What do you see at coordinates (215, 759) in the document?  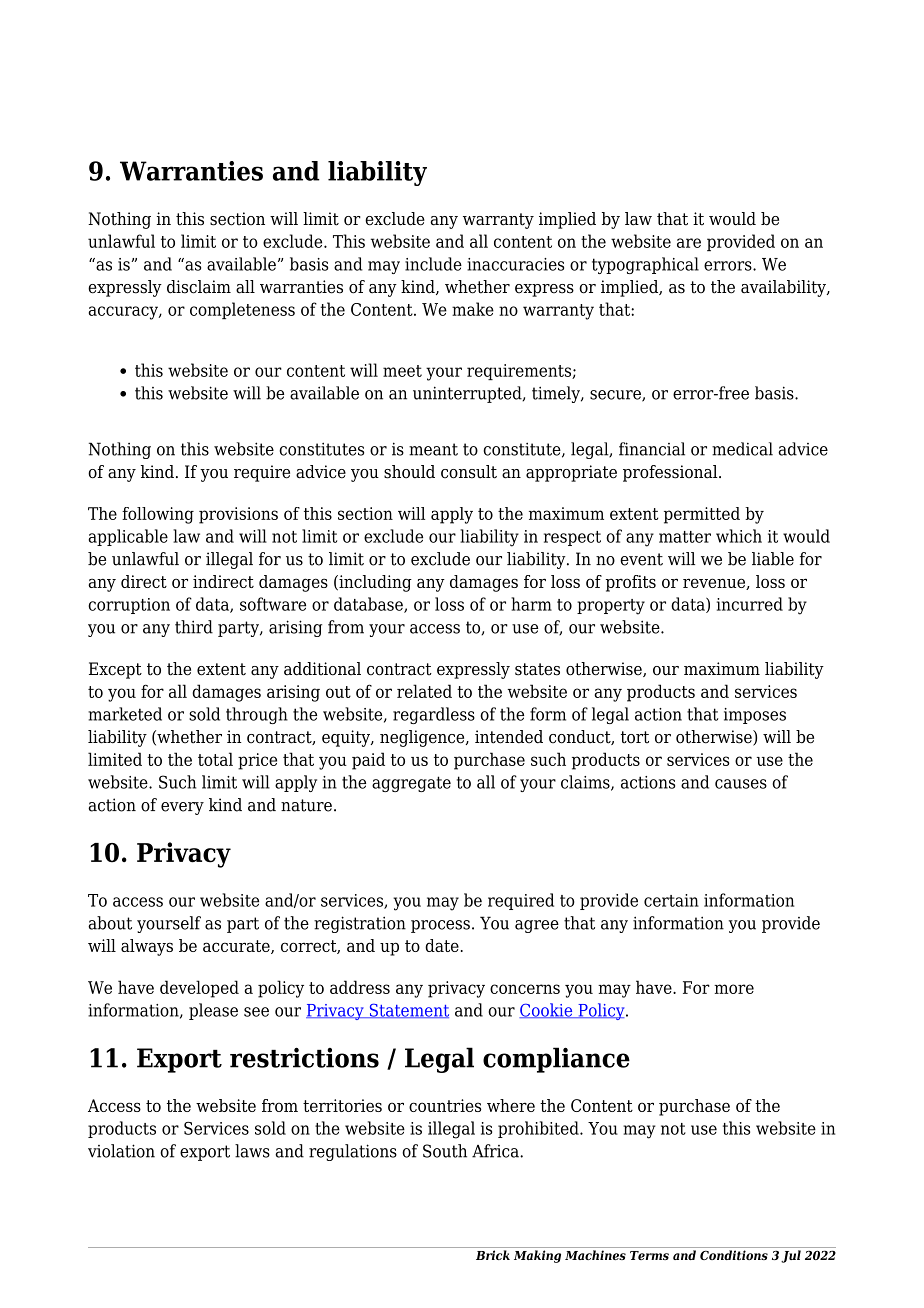 I see `total` at bounding box center [215, 759].
